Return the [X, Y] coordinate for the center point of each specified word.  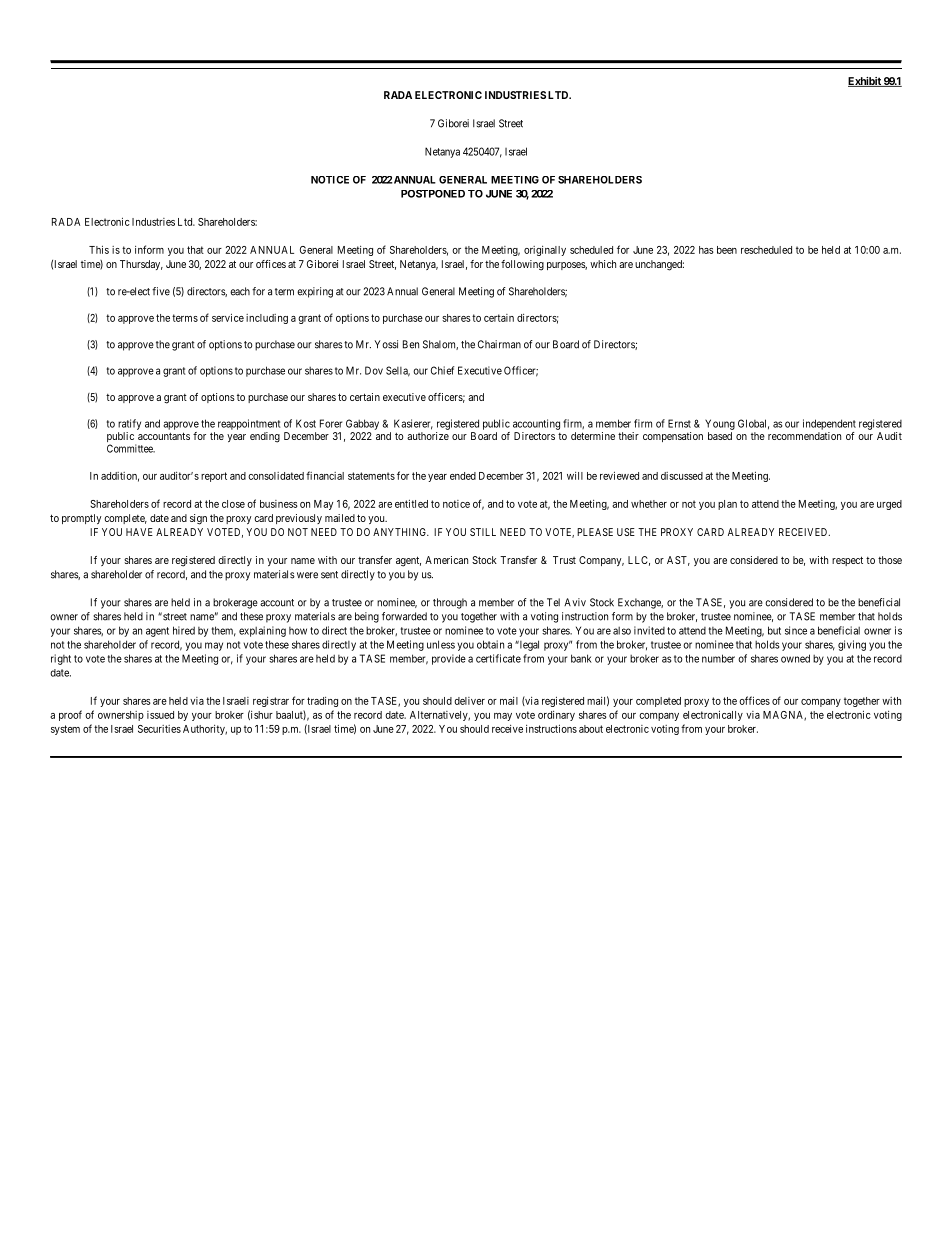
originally [545, 251]
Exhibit [865, 82]
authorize [428, 436]
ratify [129, 424]
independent [829, 424]
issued [160, 715]
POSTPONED [433, 194]
